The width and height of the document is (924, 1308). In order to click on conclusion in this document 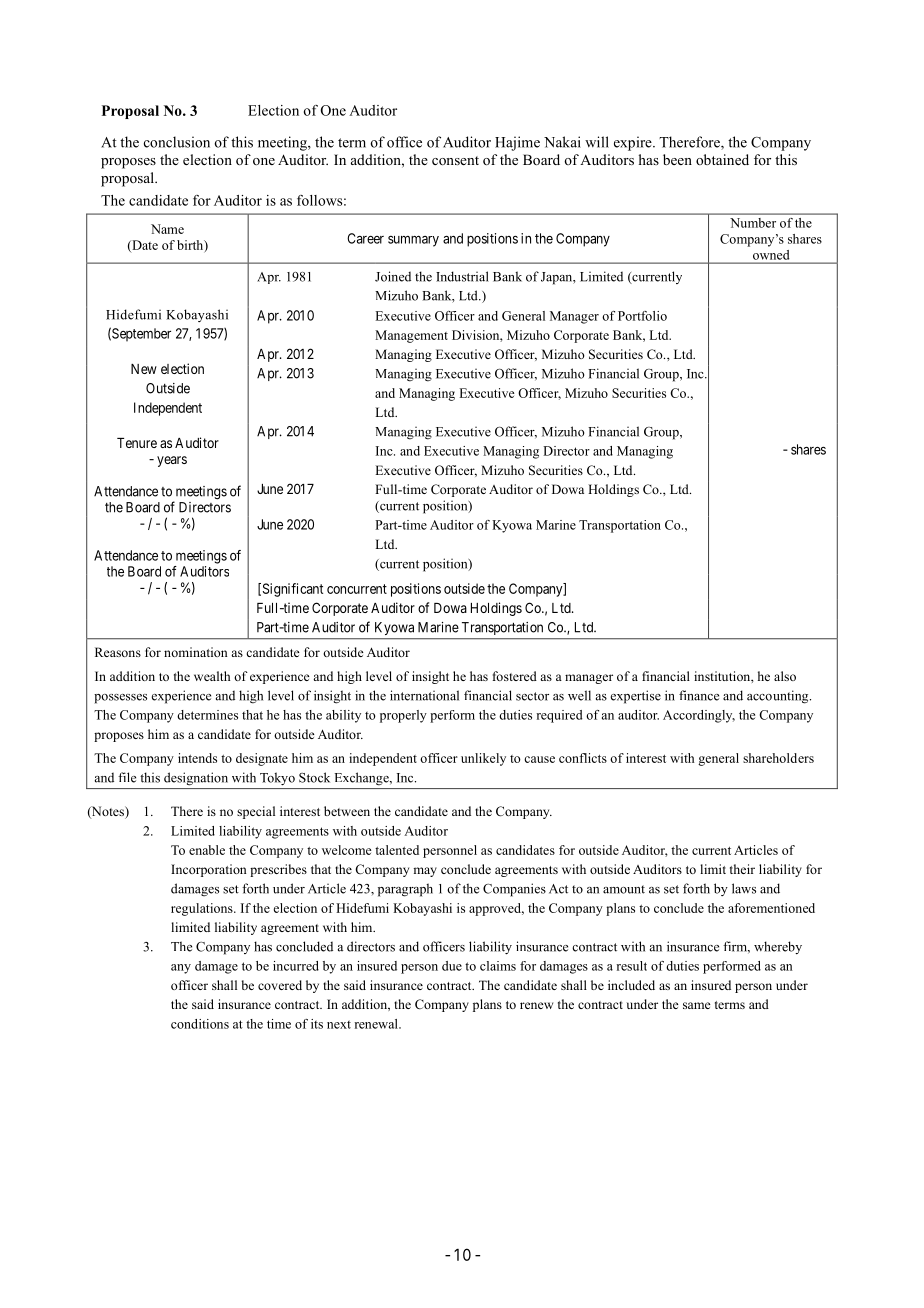, I will do `click(177, 142)`.
